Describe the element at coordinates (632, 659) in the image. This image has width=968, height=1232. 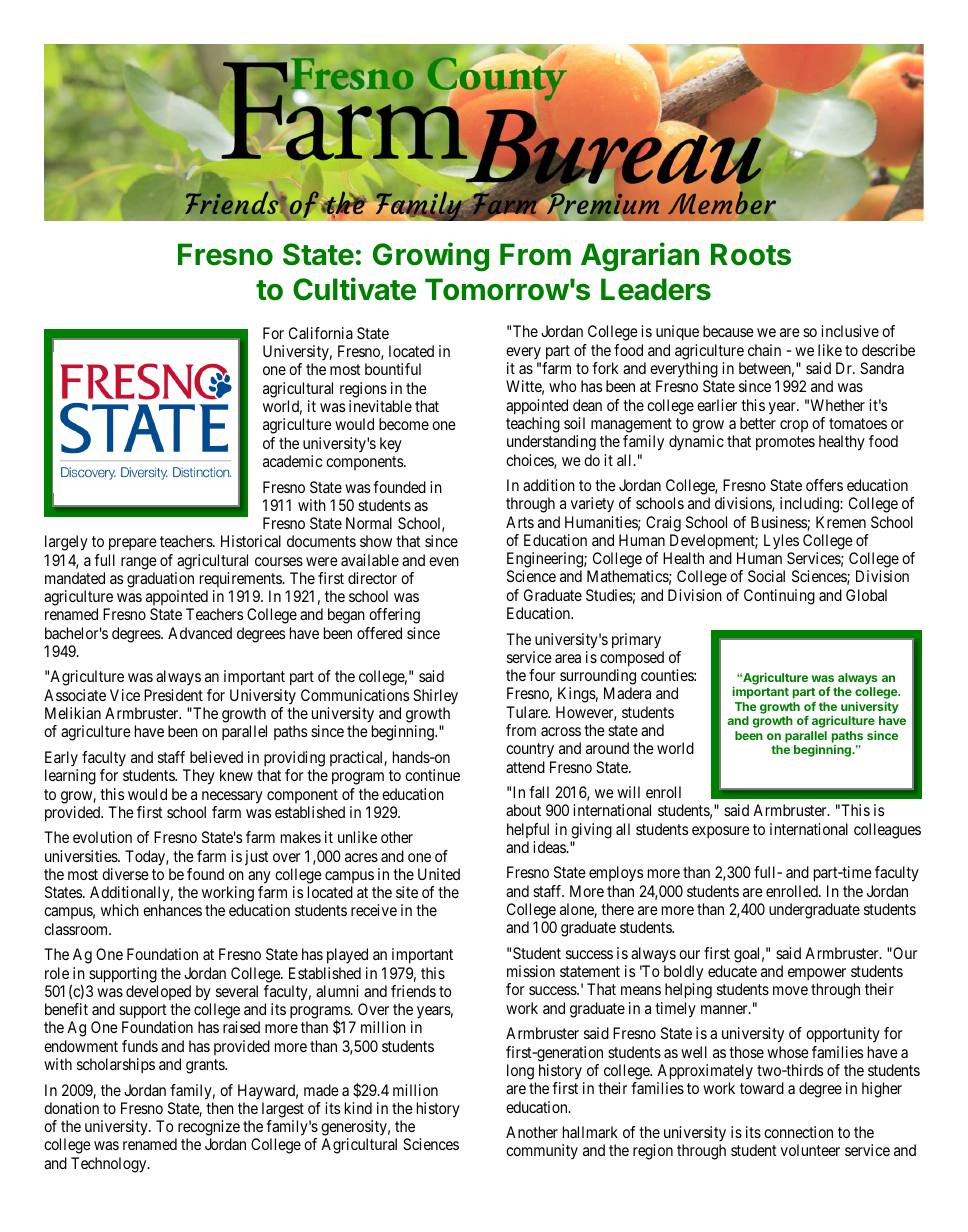
I see `composed` at that location.
